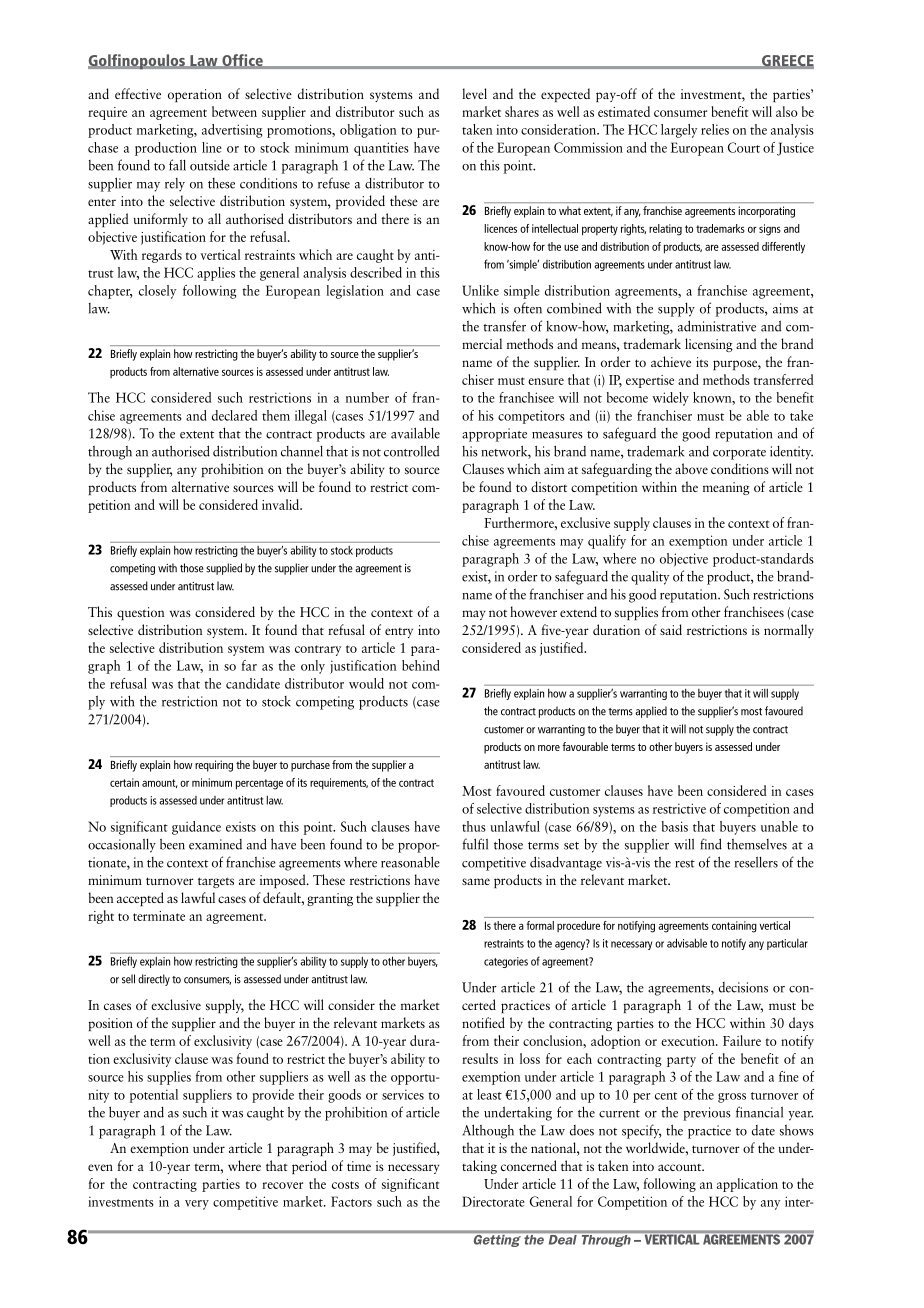  Describe the element at coordinates (197, 1205) in the screenshot. I see `very` at that location.
